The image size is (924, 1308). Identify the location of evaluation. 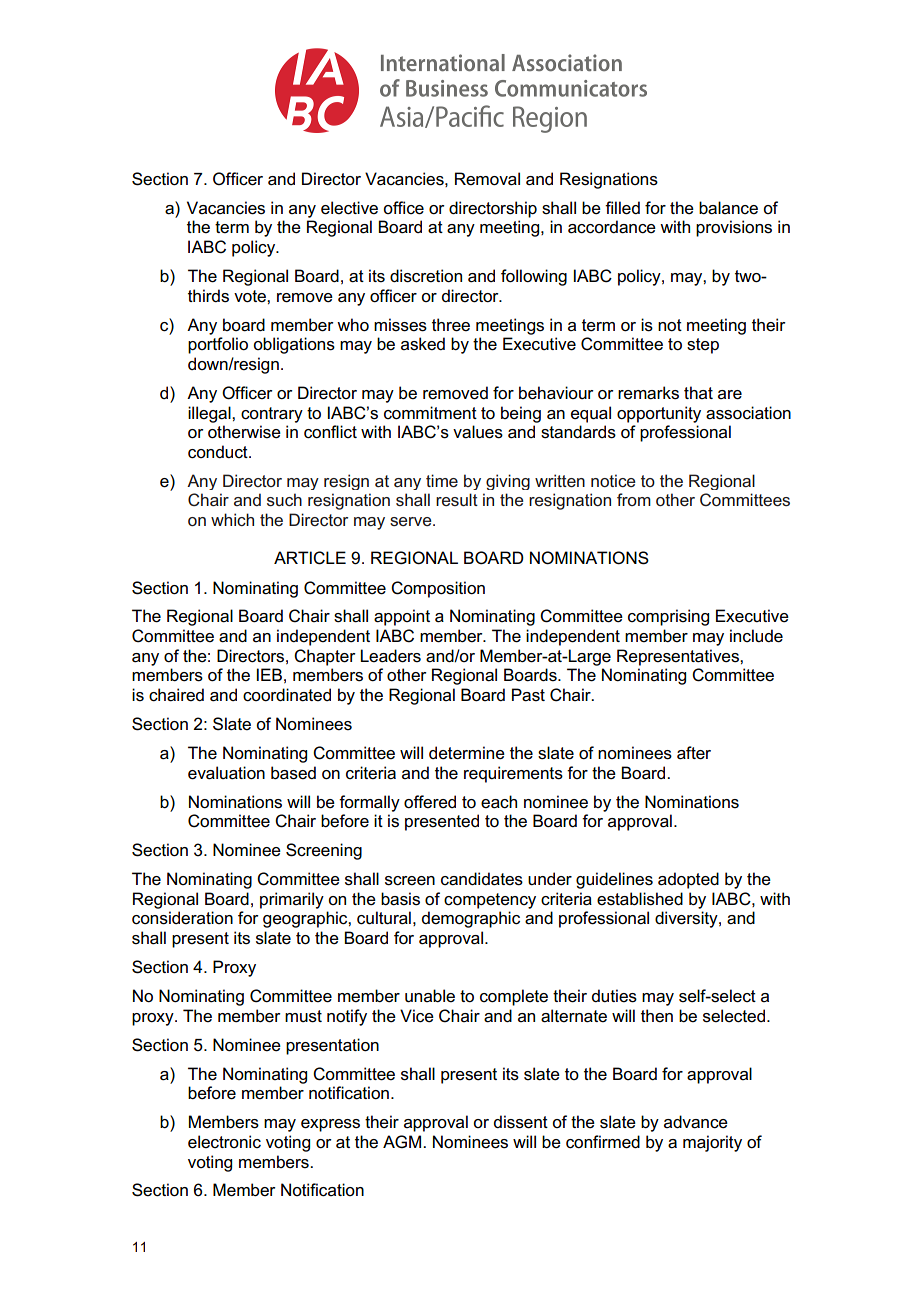
(226, 773).
